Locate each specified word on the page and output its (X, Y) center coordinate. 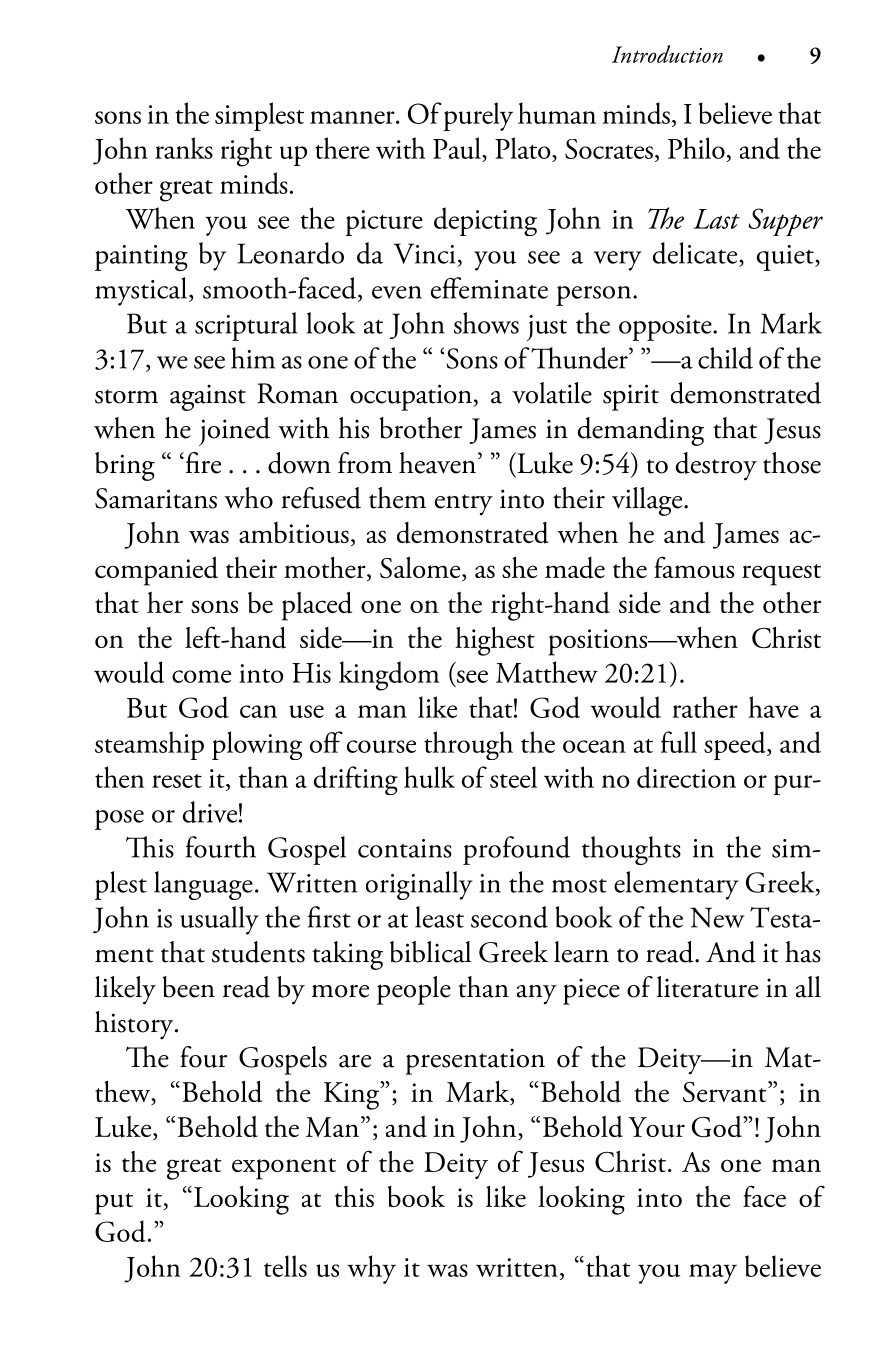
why (372, 1269)
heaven (437, 463)
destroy (716, 466)
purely (478, 116)
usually (219, 920)
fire (202, 463)
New (717, 917)
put (114, 1204)
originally (419, 885)
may (713, 1274)
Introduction (667, 54)
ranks (184, 148)
